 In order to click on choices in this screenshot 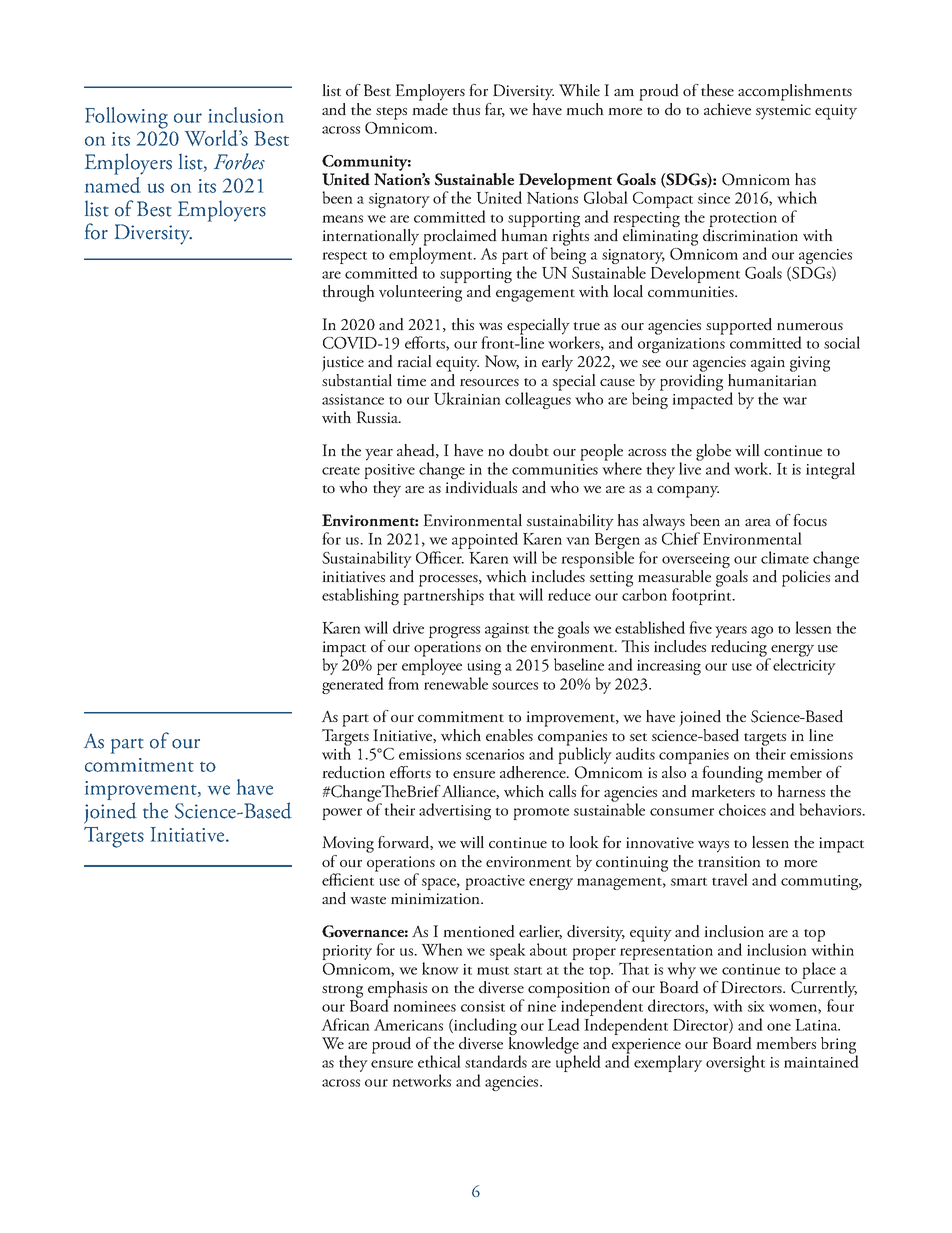, I will do `click(742, 809)`.
